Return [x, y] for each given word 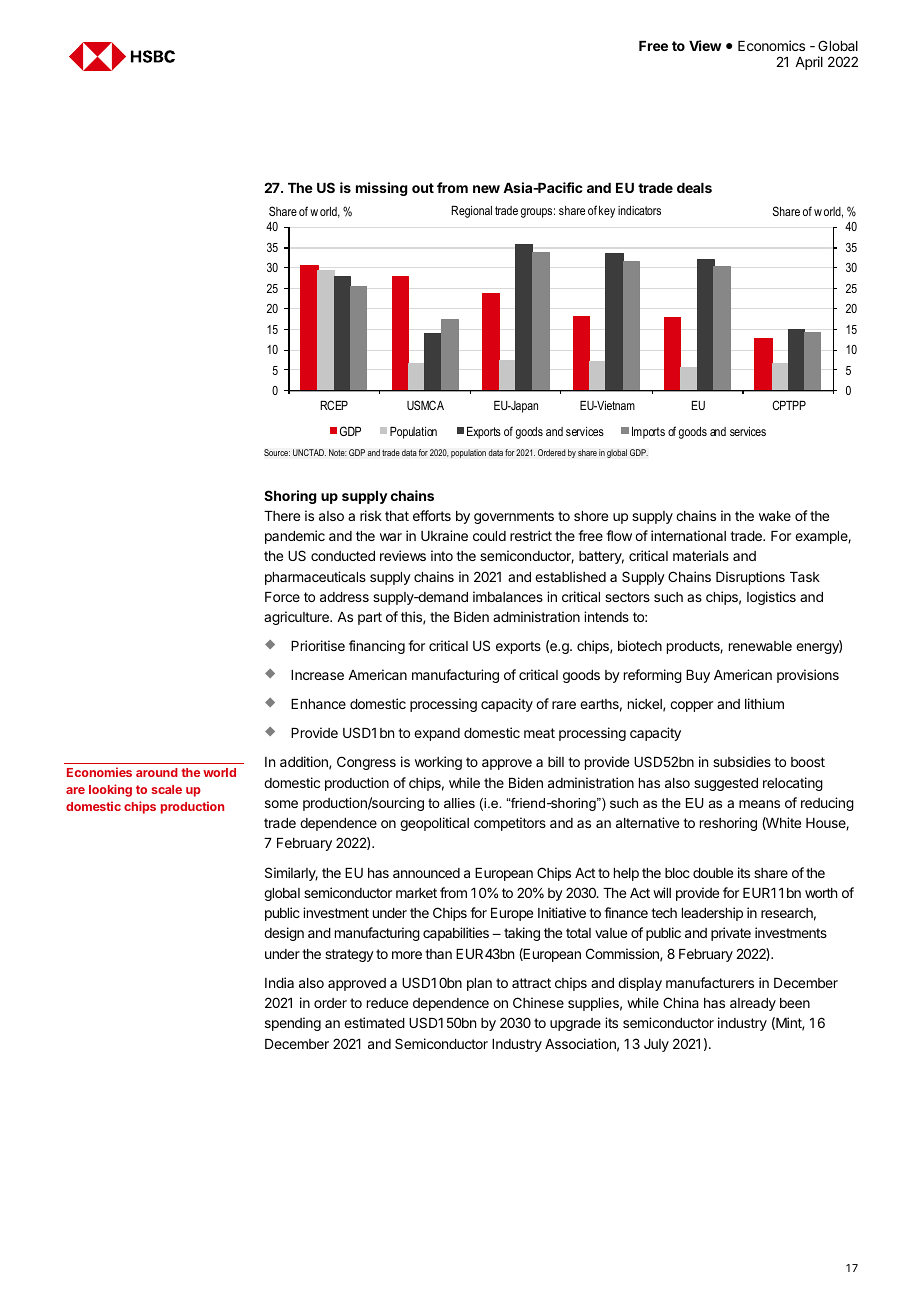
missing [382, 189]
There [282, 516]
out [423, 188]
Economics [771, 45]
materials [701, 555]
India [279, 982]
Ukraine [444, 535]
